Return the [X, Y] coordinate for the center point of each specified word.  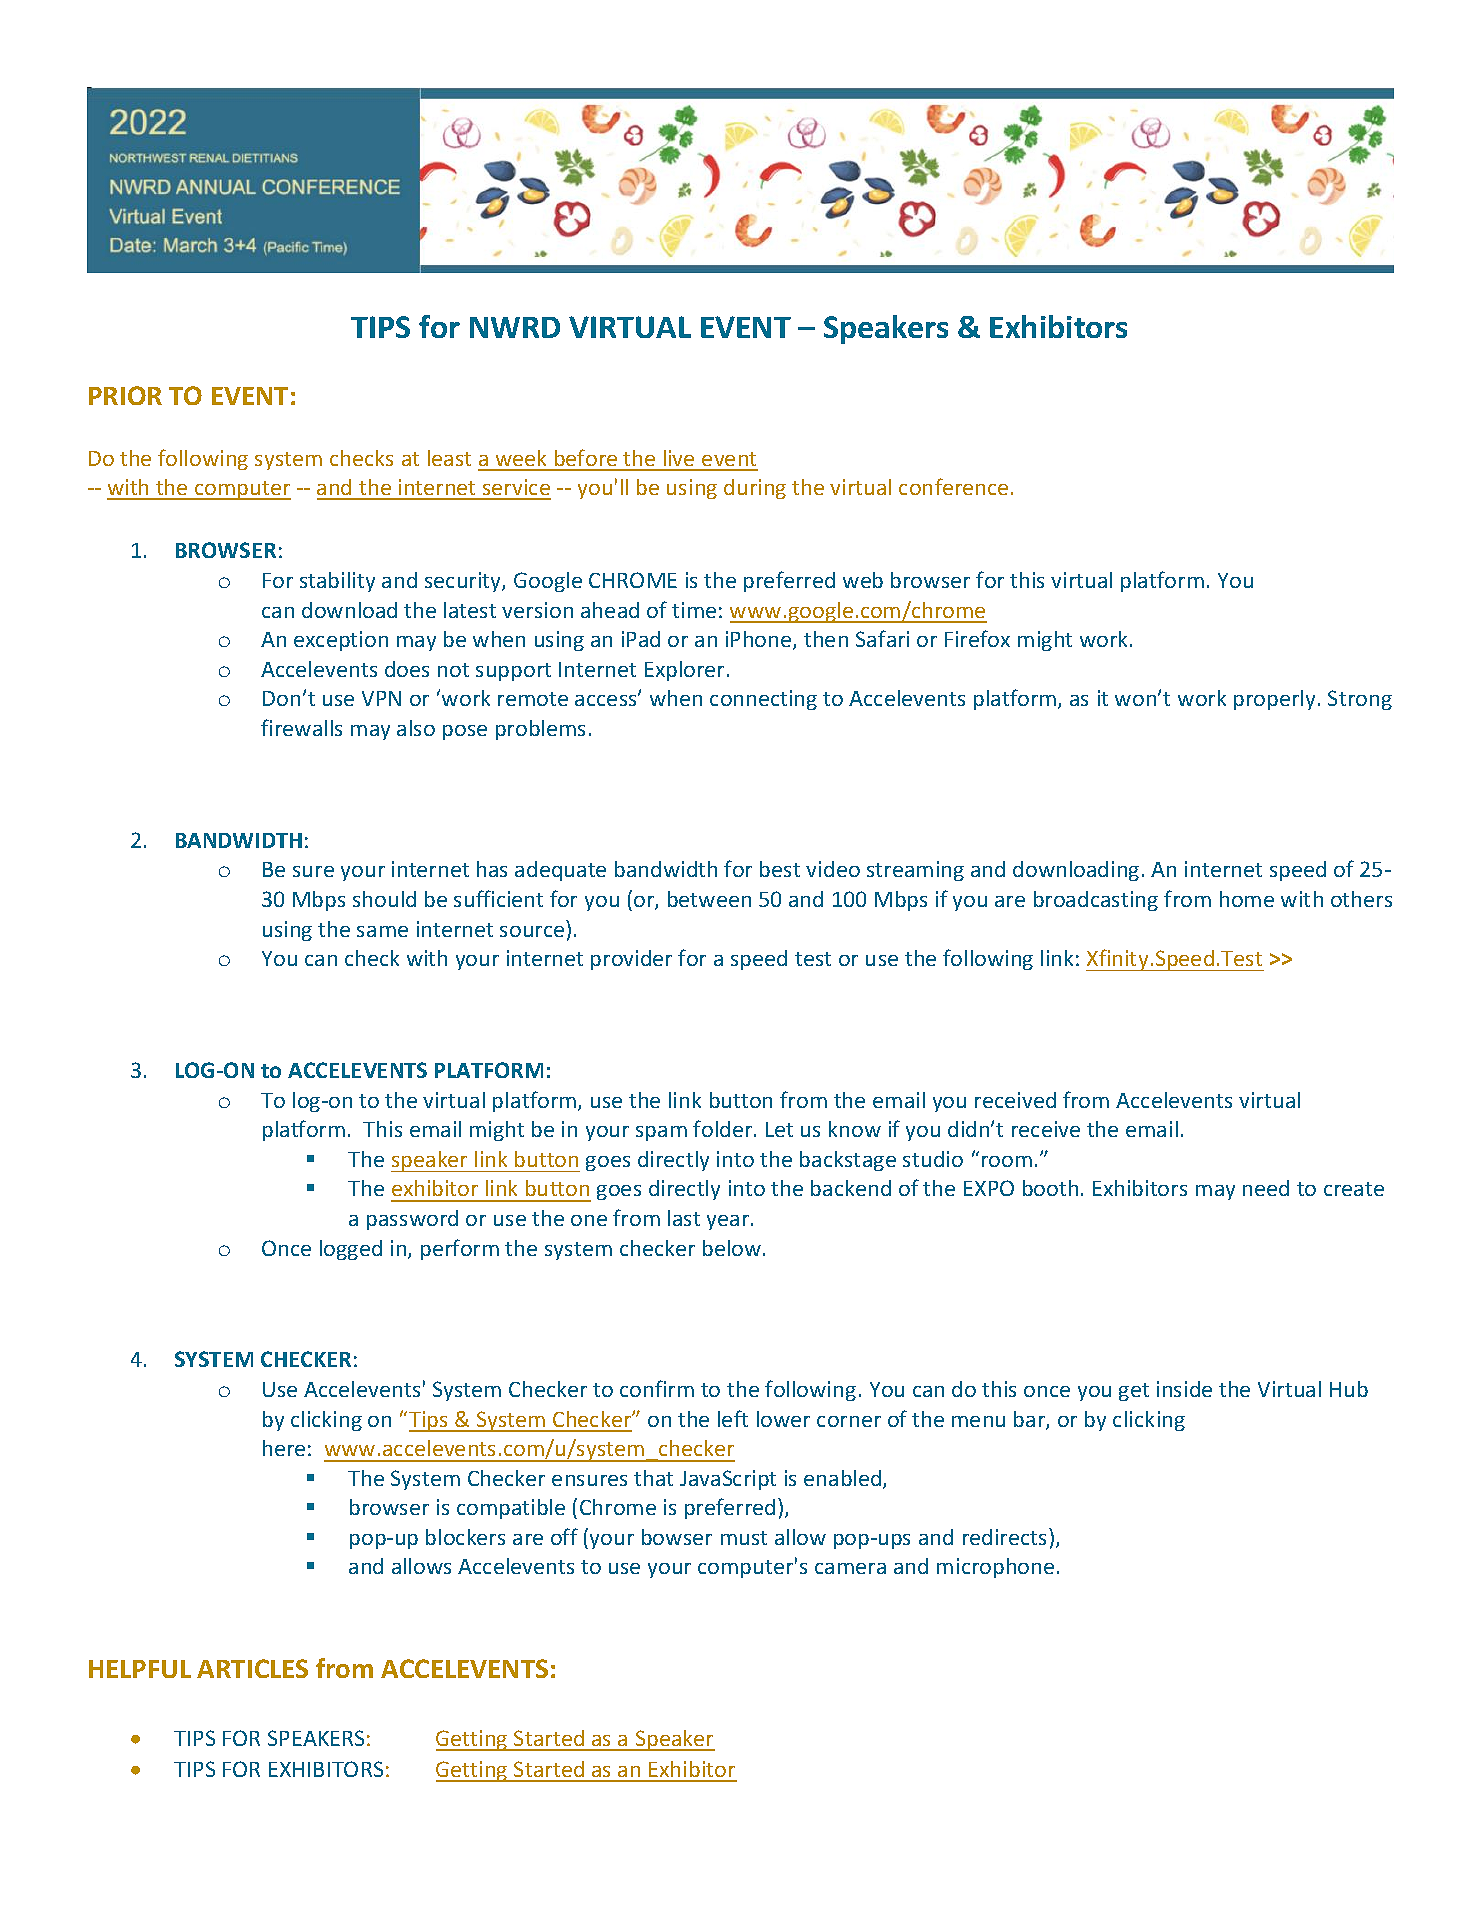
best [780, 869]
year [729, 1222]
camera [850, 1568]
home [1247, 899]
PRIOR [125, 395]
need [1266, 1188]
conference [953, 486]
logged [351, 1250]
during [755, 489]
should [384, 899]
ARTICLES [252, 1668]
